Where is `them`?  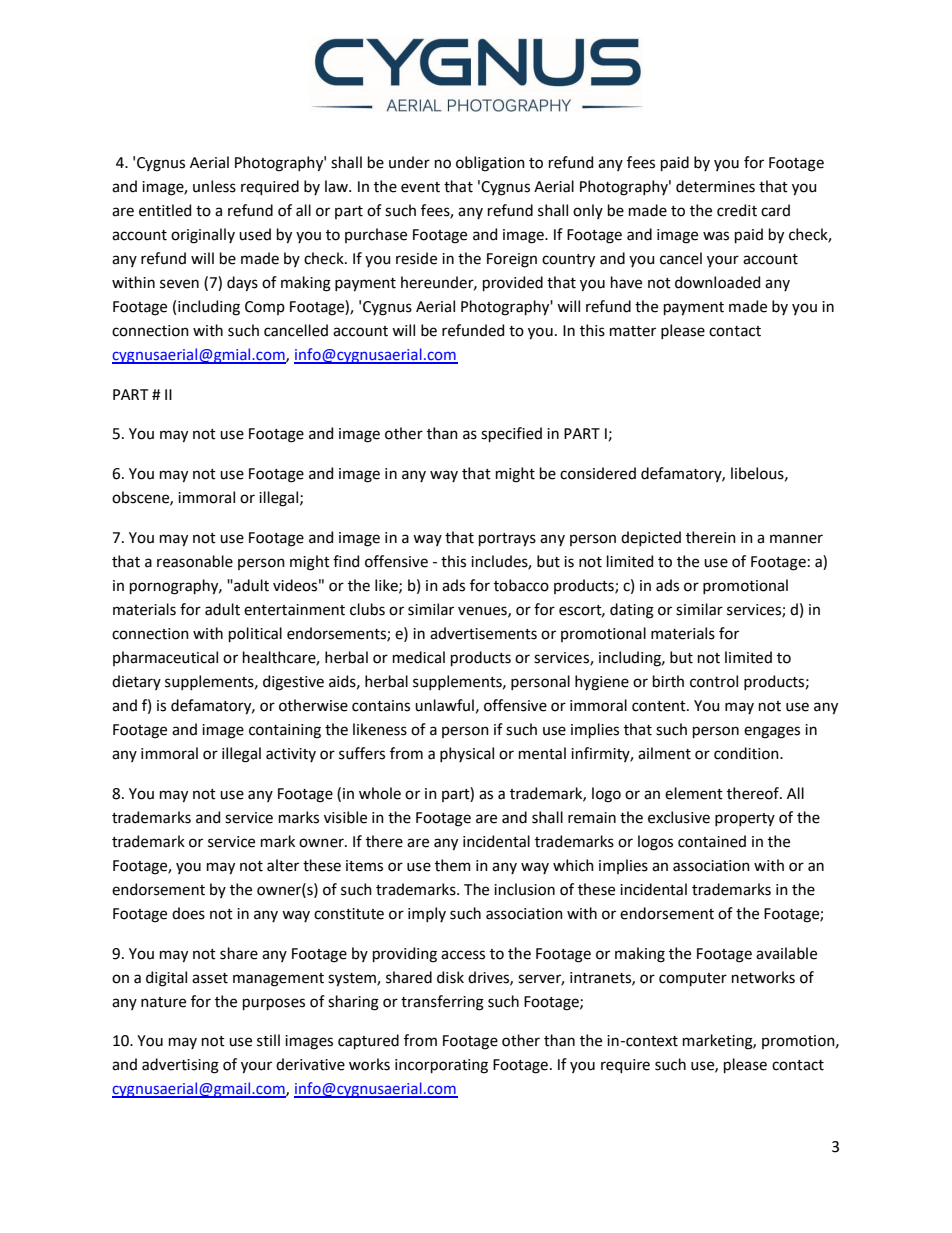 them is located at coordinates (453, 865).
